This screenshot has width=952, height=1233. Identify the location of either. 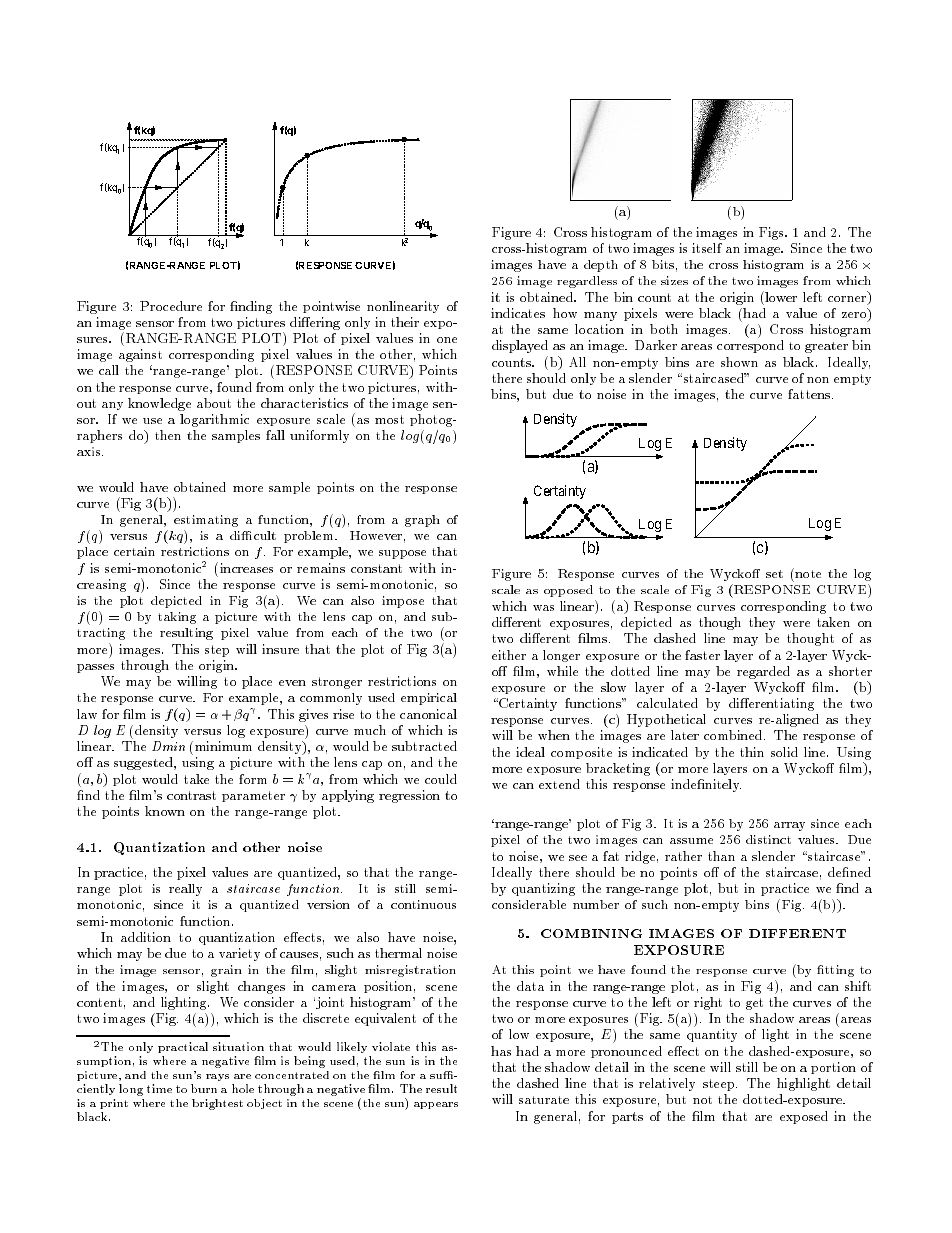
(509, 655).
